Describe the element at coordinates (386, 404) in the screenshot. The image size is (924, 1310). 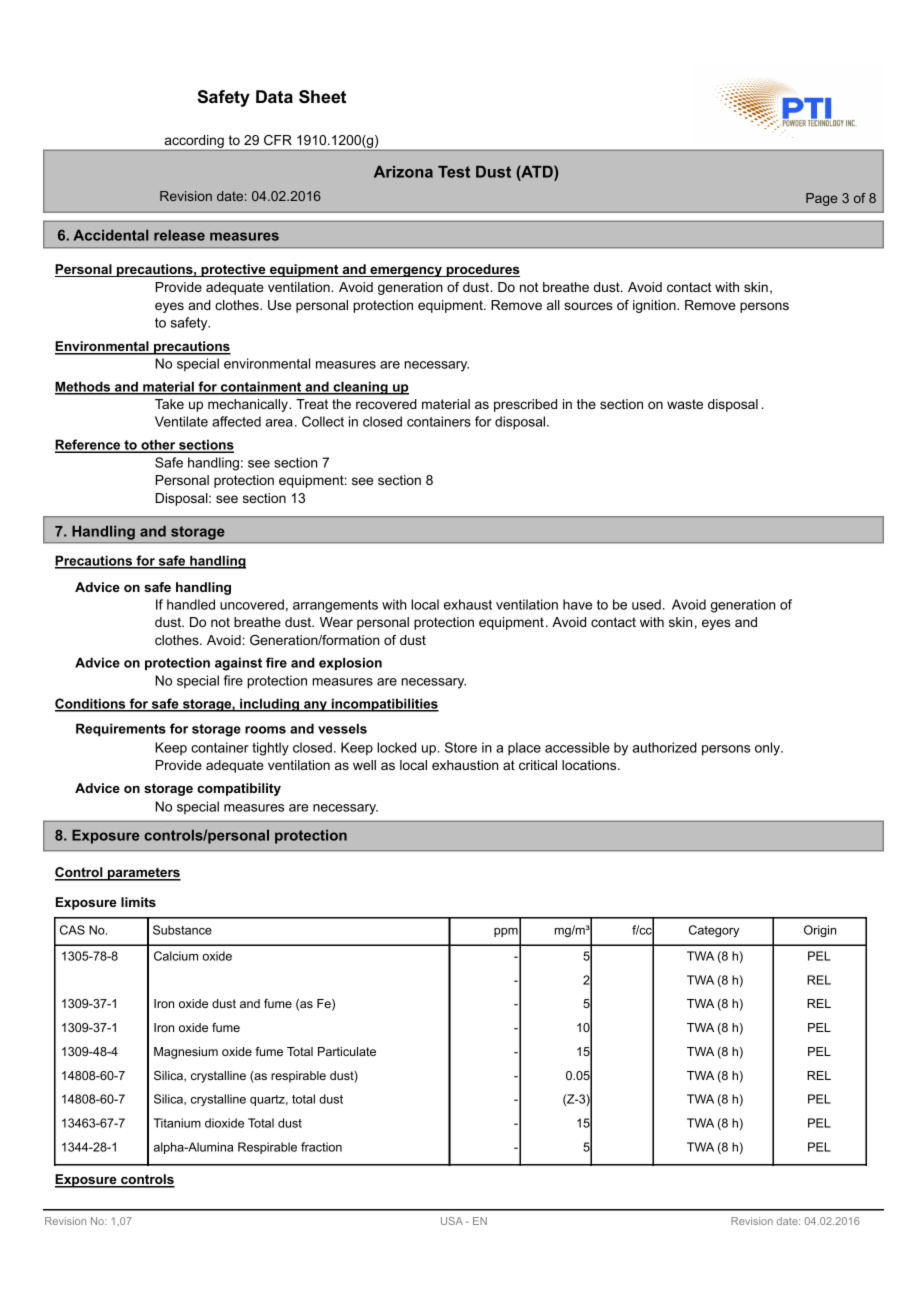
I see `recovered` at that location.
